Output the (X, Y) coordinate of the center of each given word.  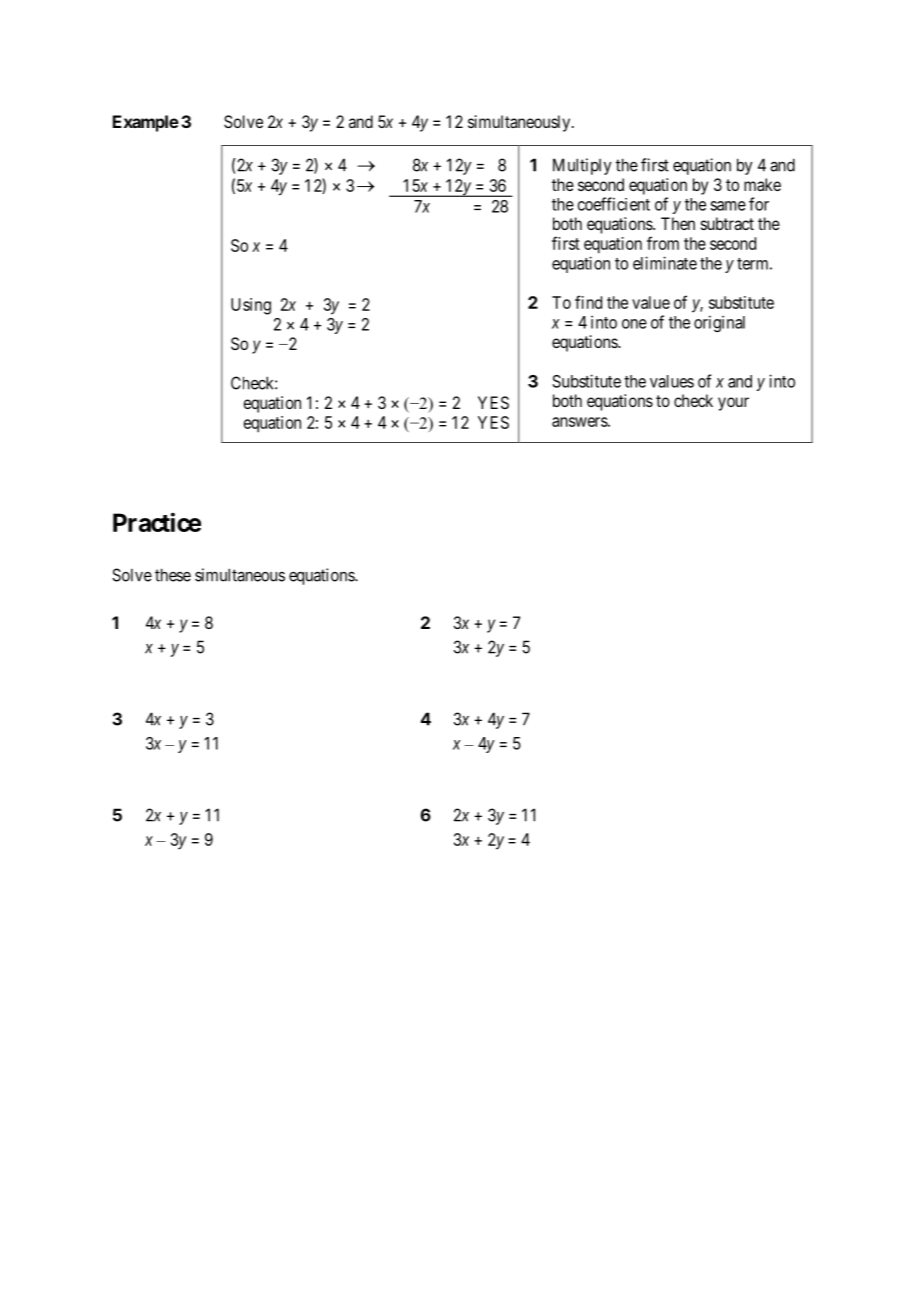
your (733, 404)
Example (146, 123)
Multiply (582, 166)
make (762, 184)
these (173, 575)
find (588, 302)
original (719, 323)
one (634, 324)
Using (251, 306)
